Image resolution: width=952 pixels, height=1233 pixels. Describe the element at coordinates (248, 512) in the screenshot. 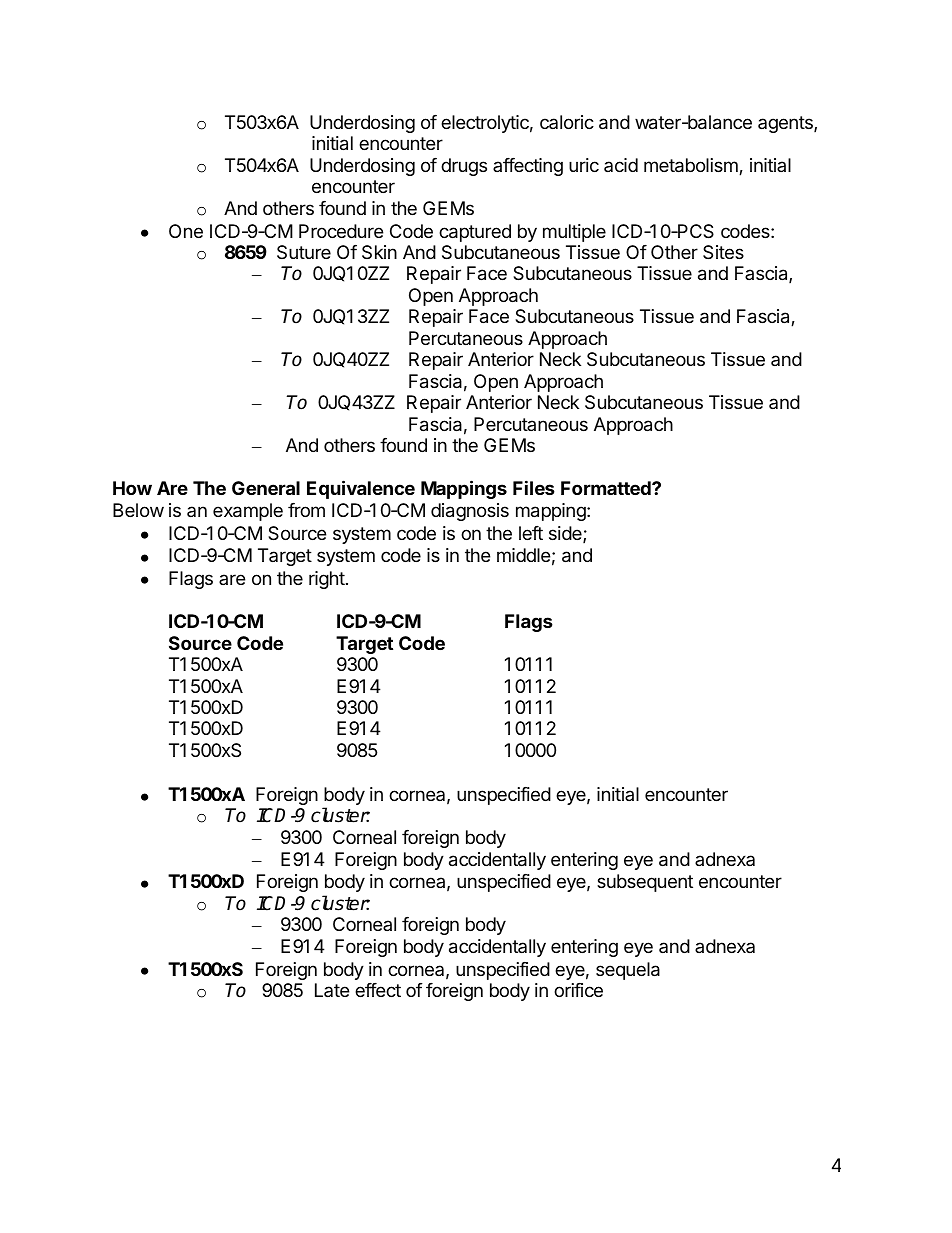

I see `example` at that location.
